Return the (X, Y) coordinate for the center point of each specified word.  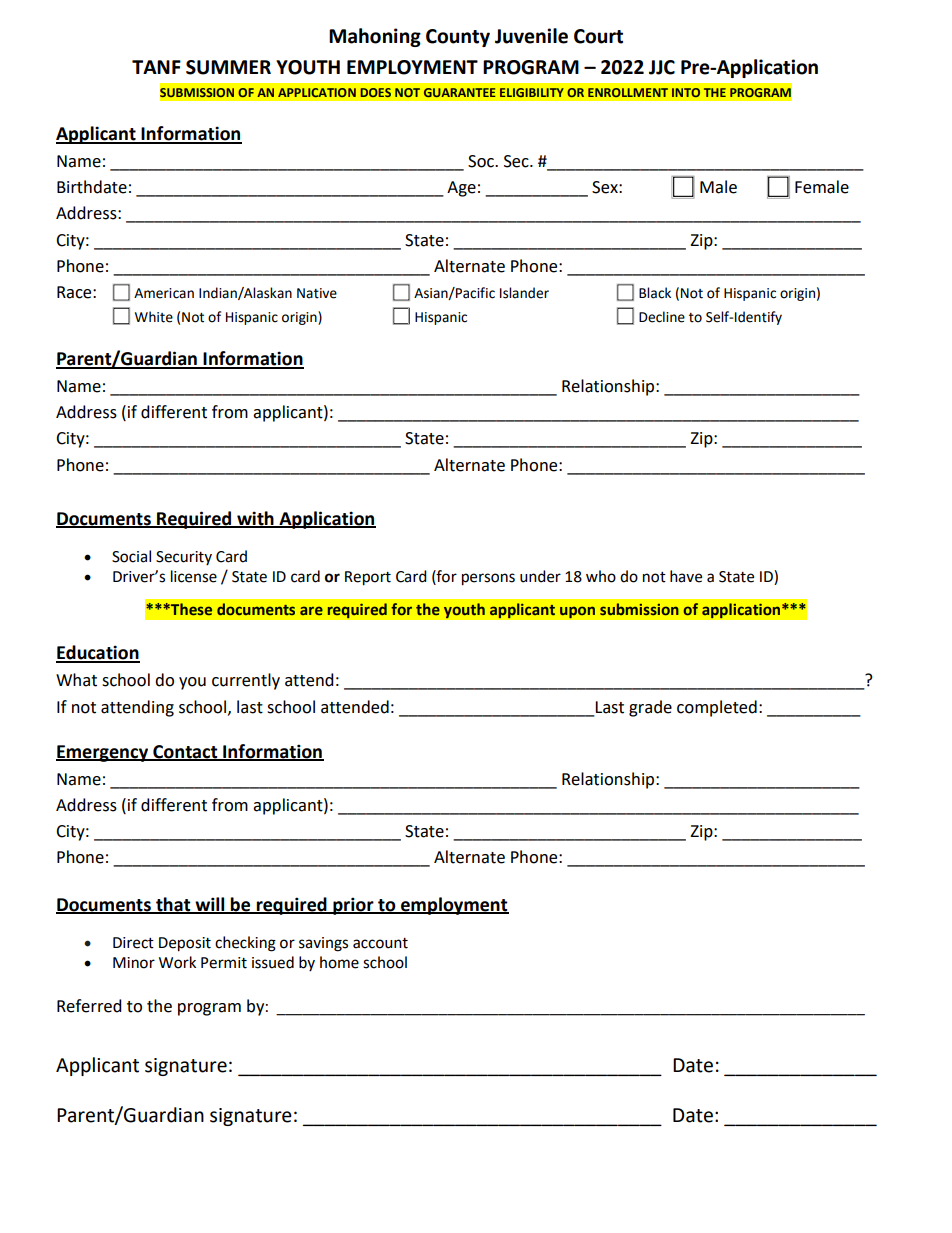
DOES (376, 92)
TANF (156, 67)
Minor (134, 963)
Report (368, 578)
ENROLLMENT (628, 92)
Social (131, 556)
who (601, 576)
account (380, 943)
